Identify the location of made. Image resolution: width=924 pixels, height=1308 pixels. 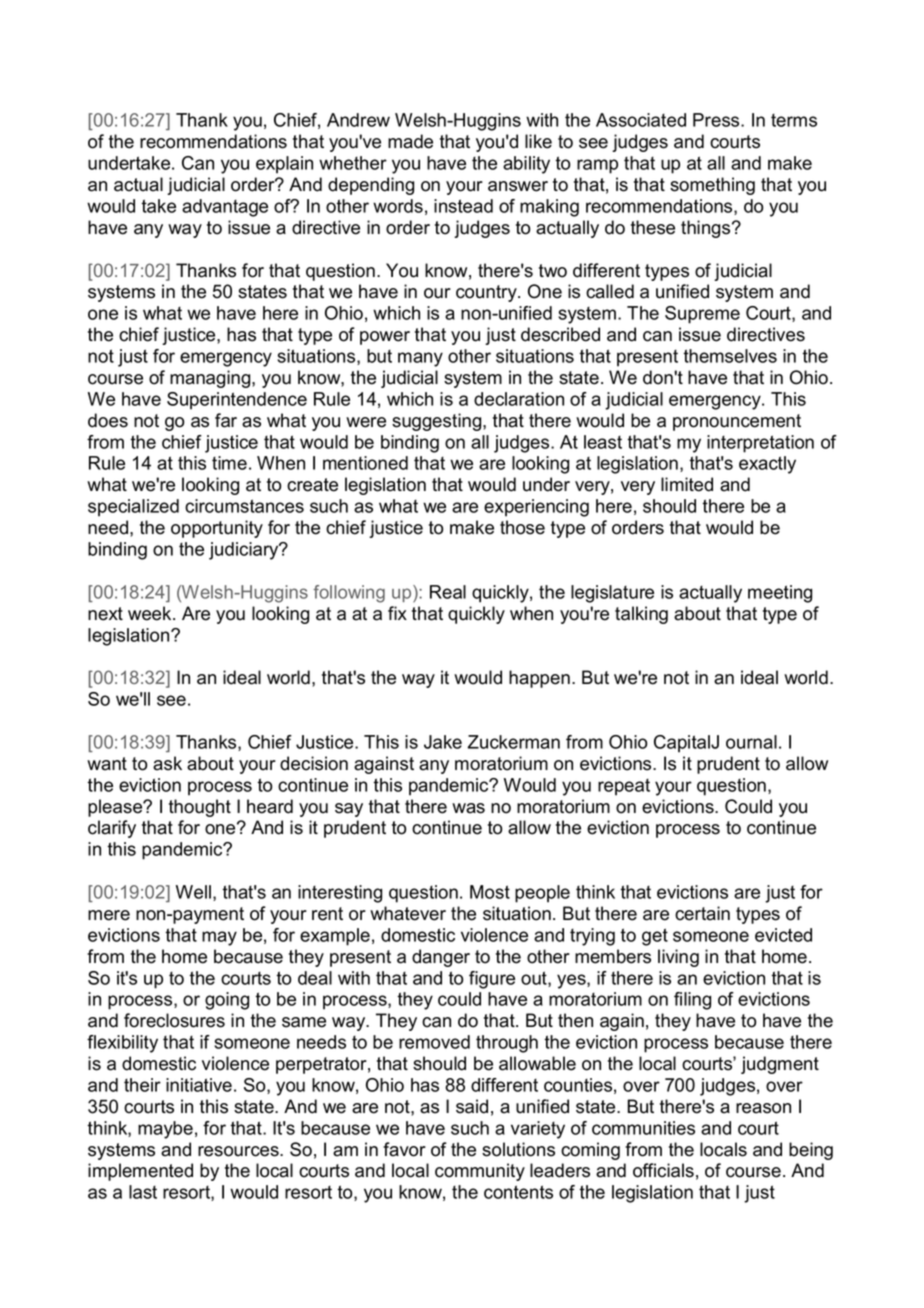
(410, 141).
